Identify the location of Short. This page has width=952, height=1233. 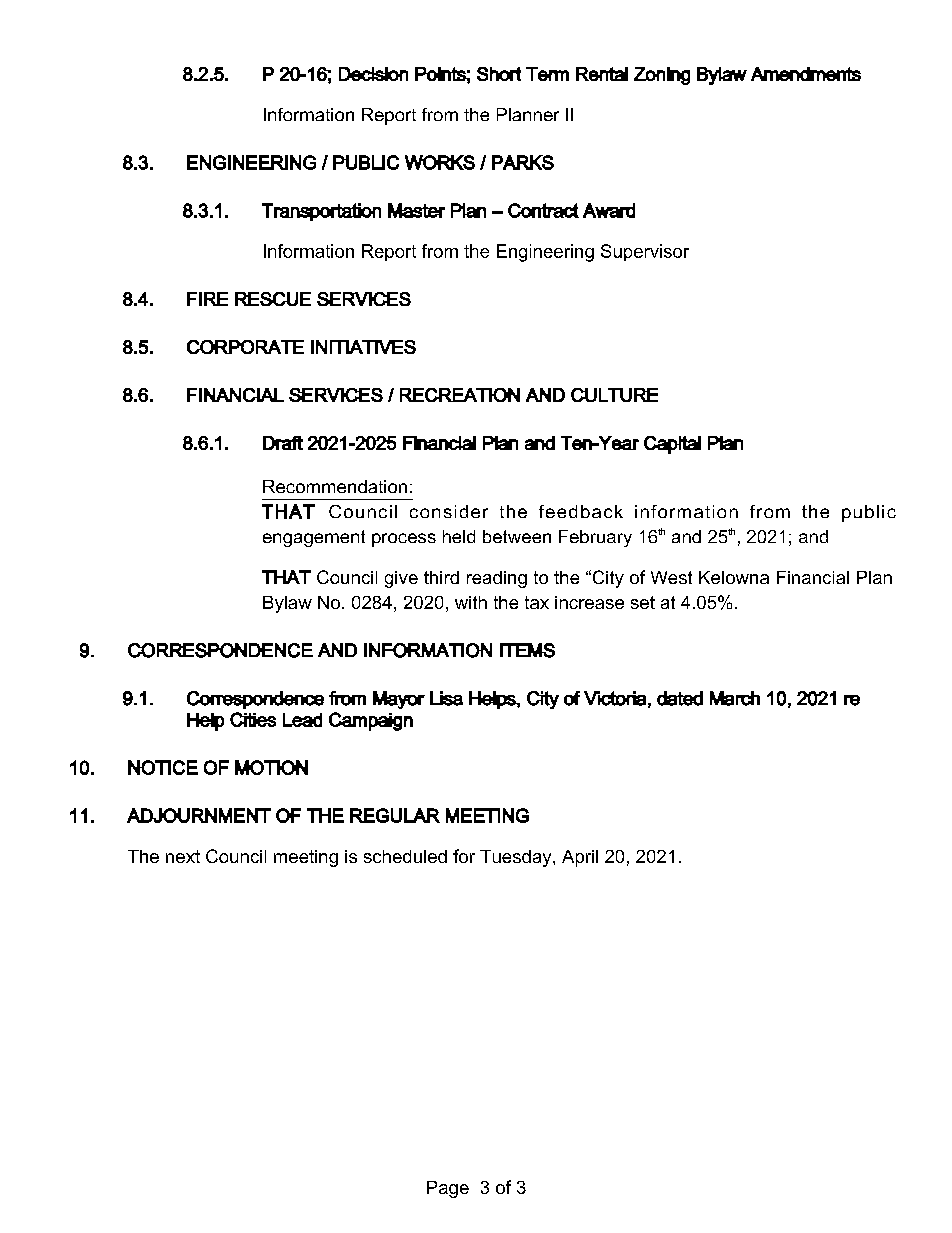
(499, 74).
